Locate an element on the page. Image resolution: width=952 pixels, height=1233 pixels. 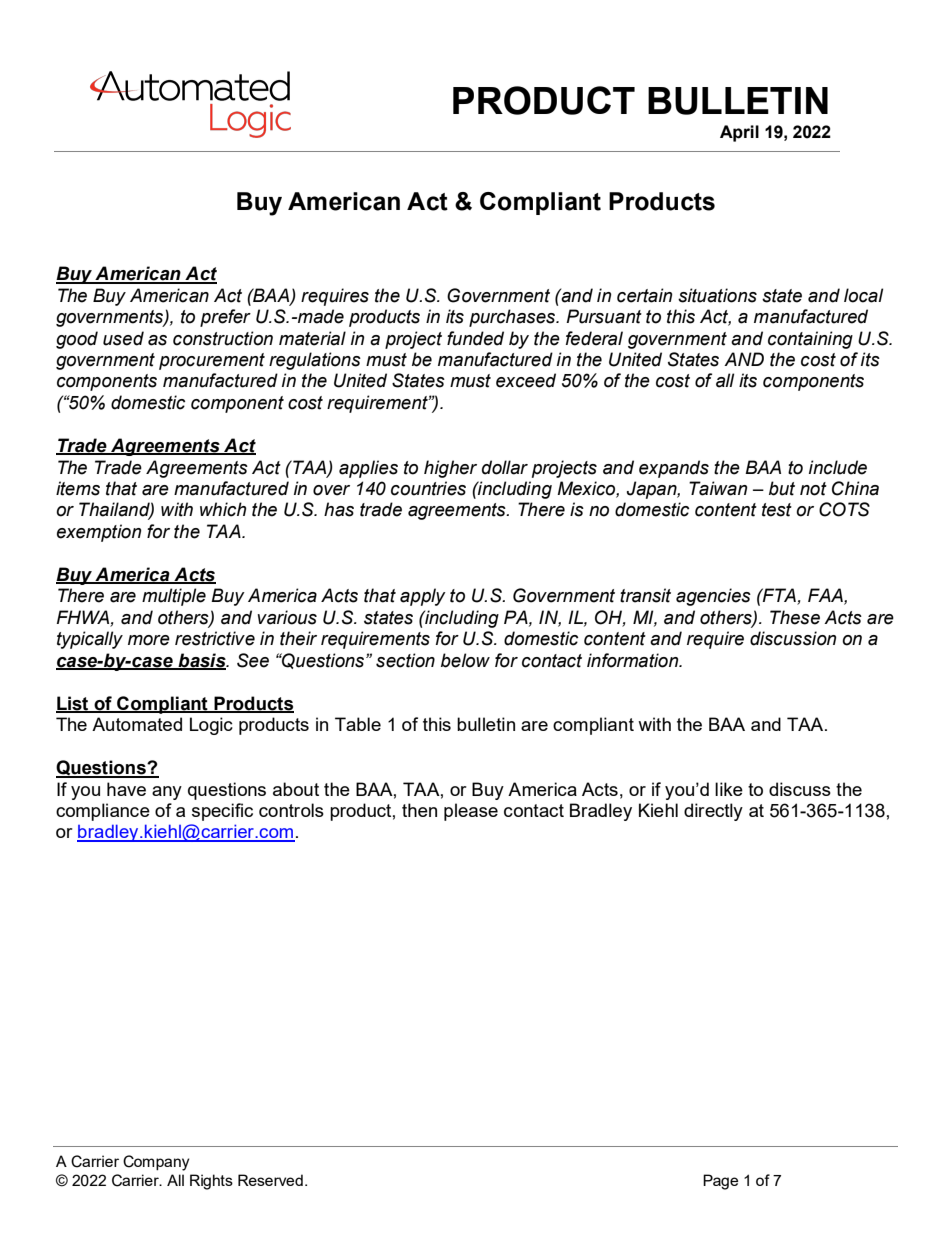
prefer is located at coordinates (225, 318).
